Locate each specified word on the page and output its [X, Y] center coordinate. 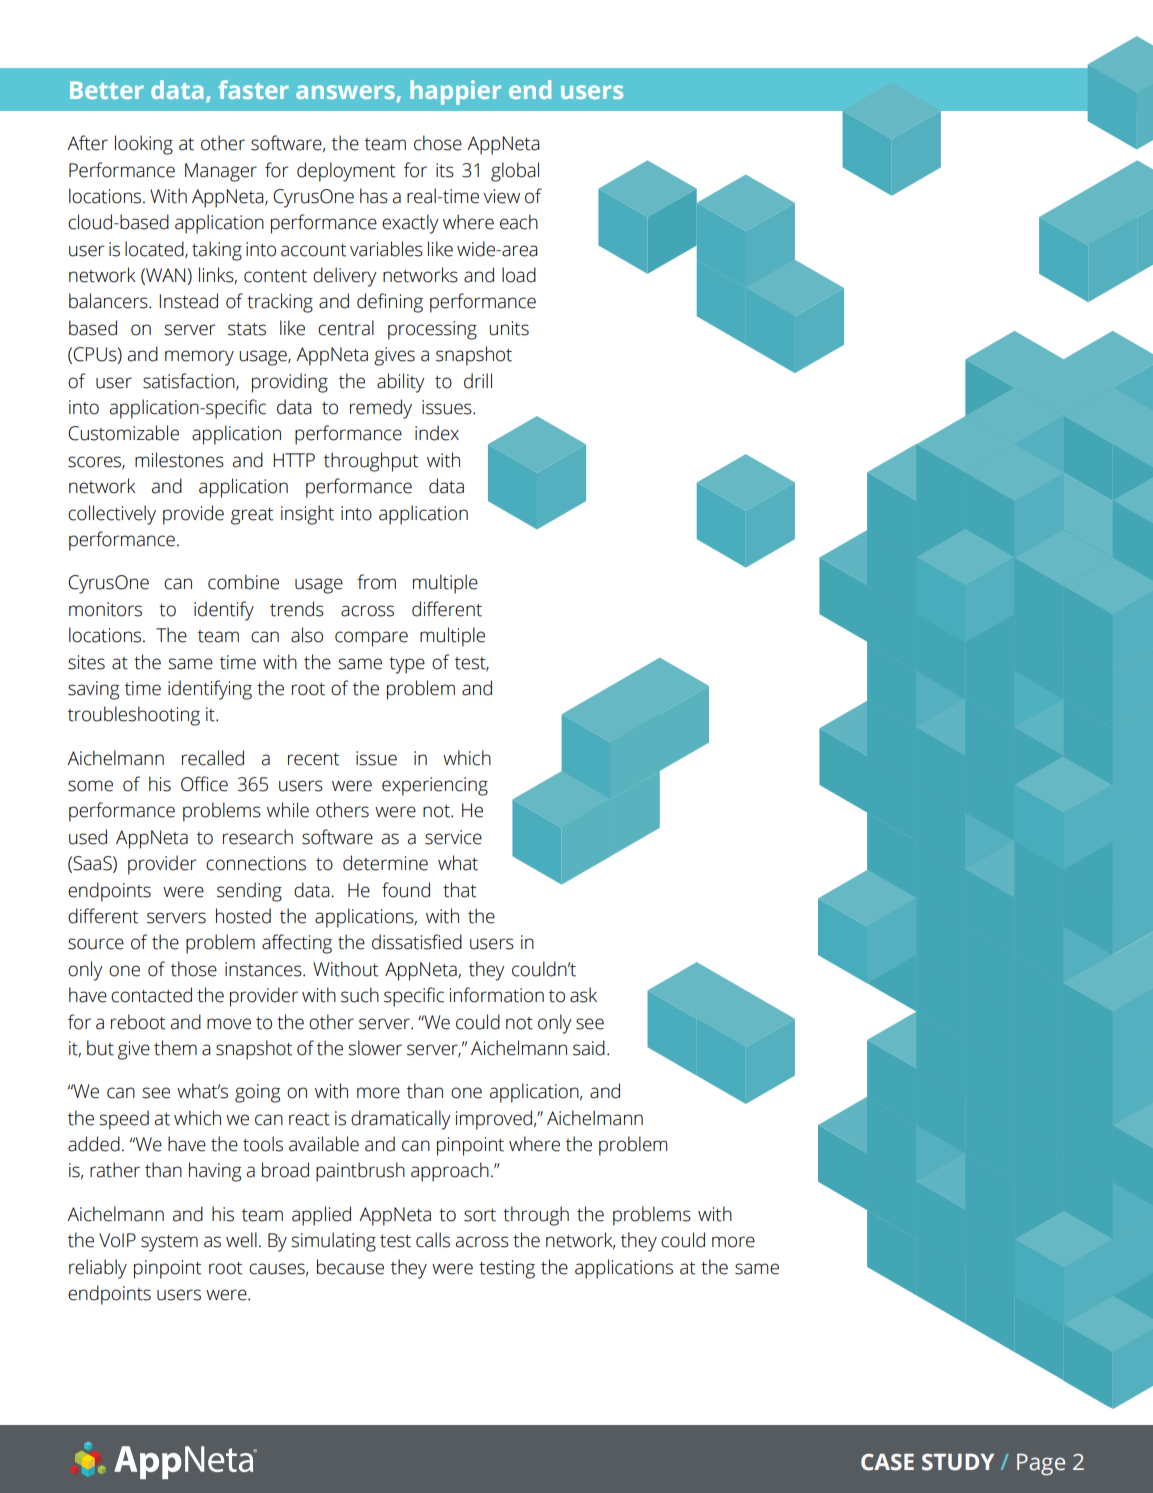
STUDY [958, 1462]
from [376, 582]
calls [433, 1240]
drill [478, 381]
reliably [98, 1269]
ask [583, 995]
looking [144, 145]
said [589, 1048]
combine [243, 582]
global [515, 172]
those [194, 969]
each [519, 222]
